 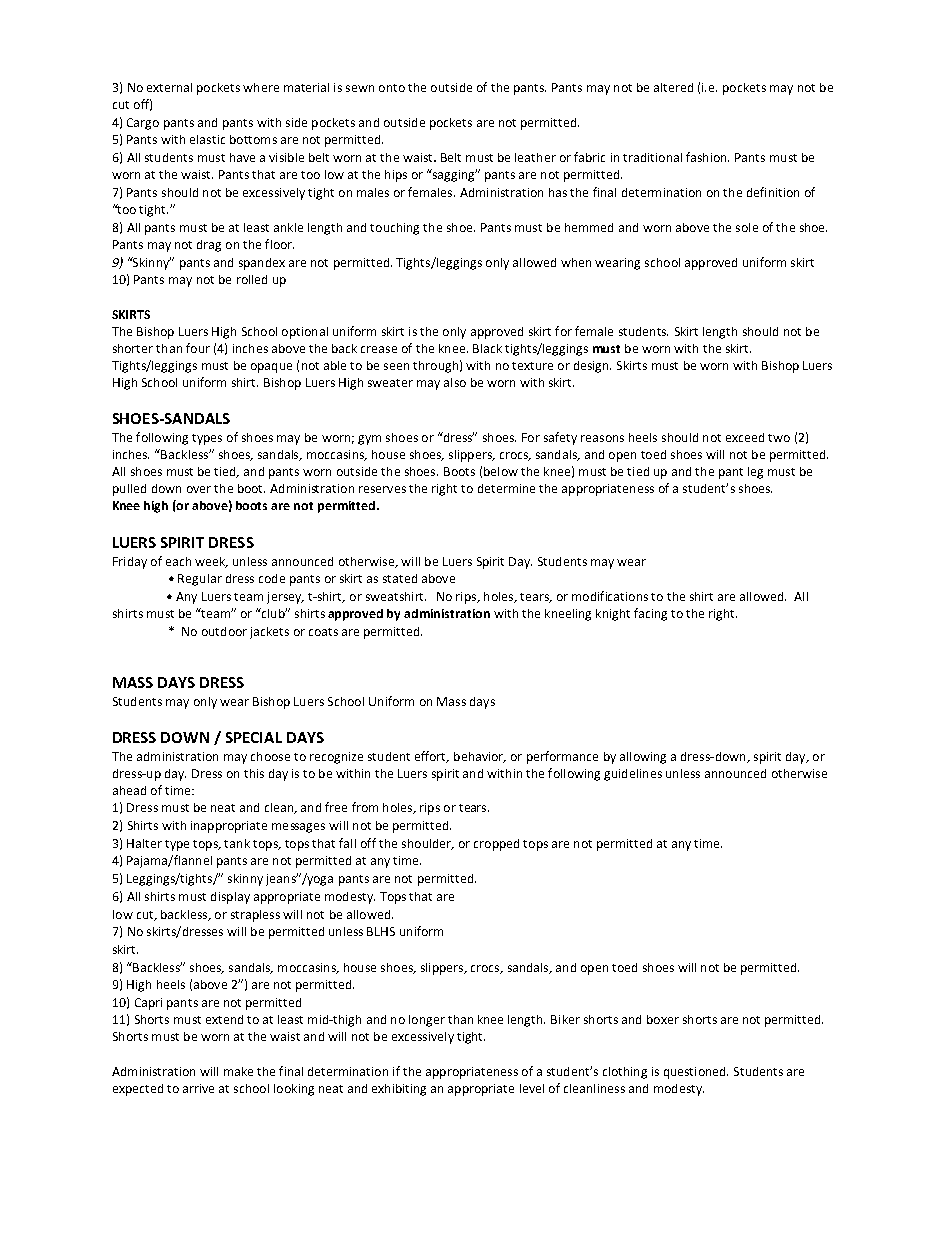 What do you see at coordinates (400, 578) in the page?
I see `stated` at bounding box center [400, 578].
